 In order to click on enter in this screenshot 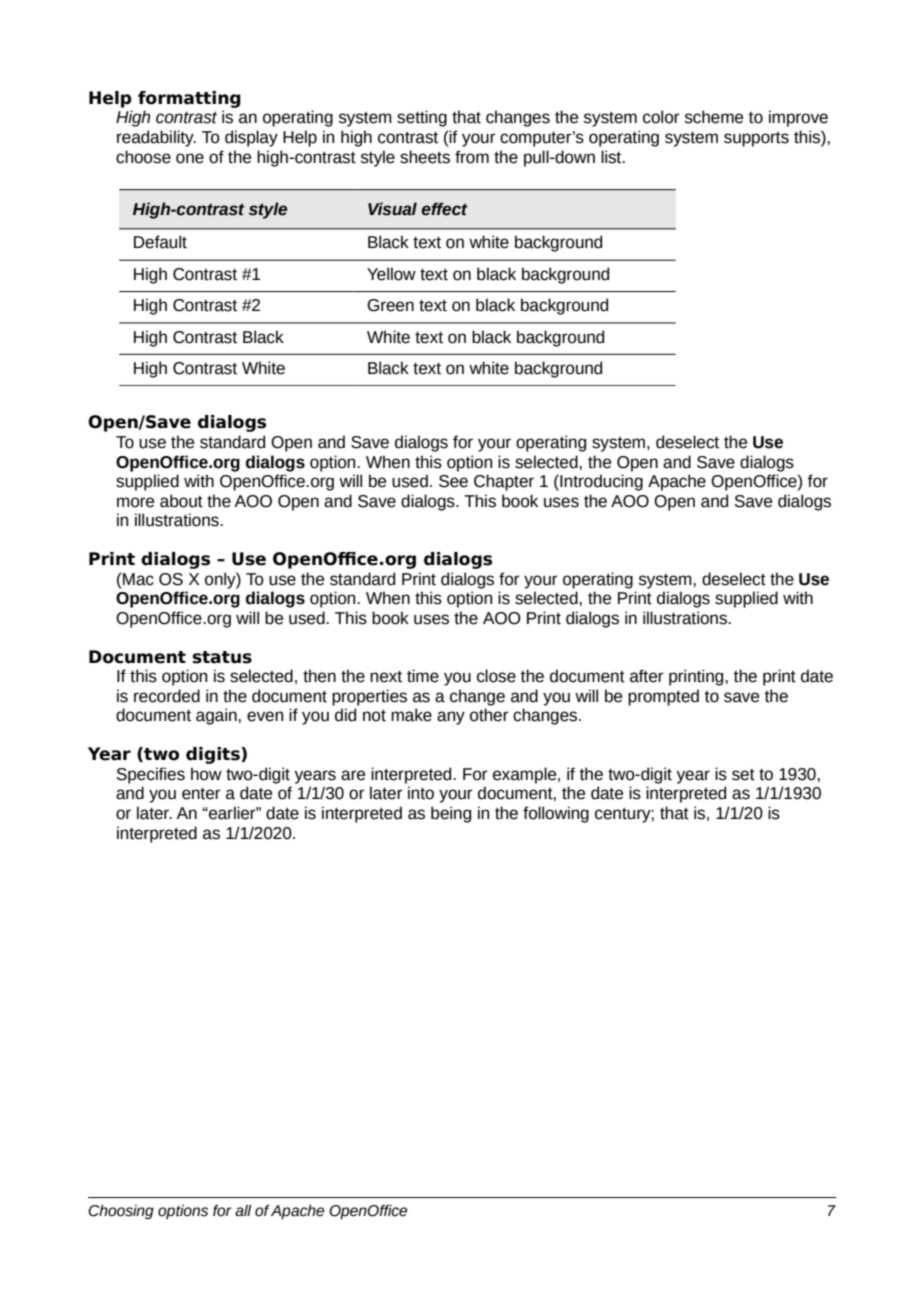, I will do `click(201, 794)`.
